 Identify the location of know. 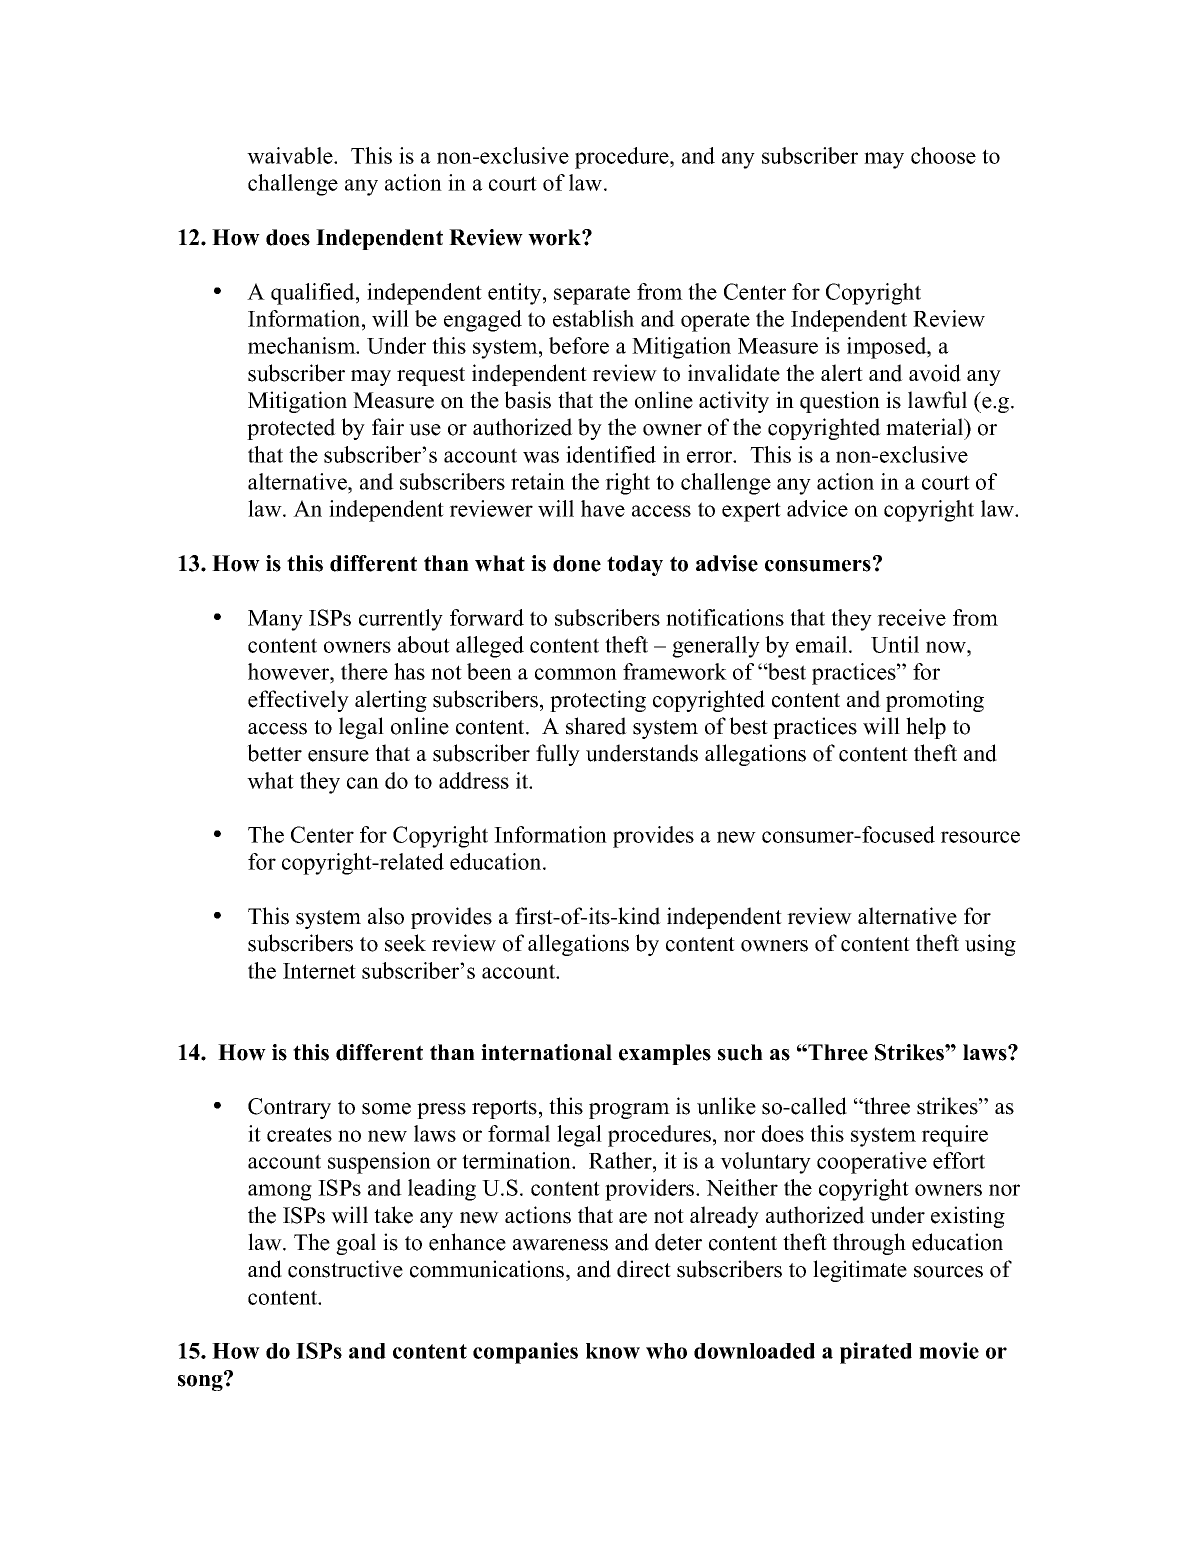
(613, 1351).
